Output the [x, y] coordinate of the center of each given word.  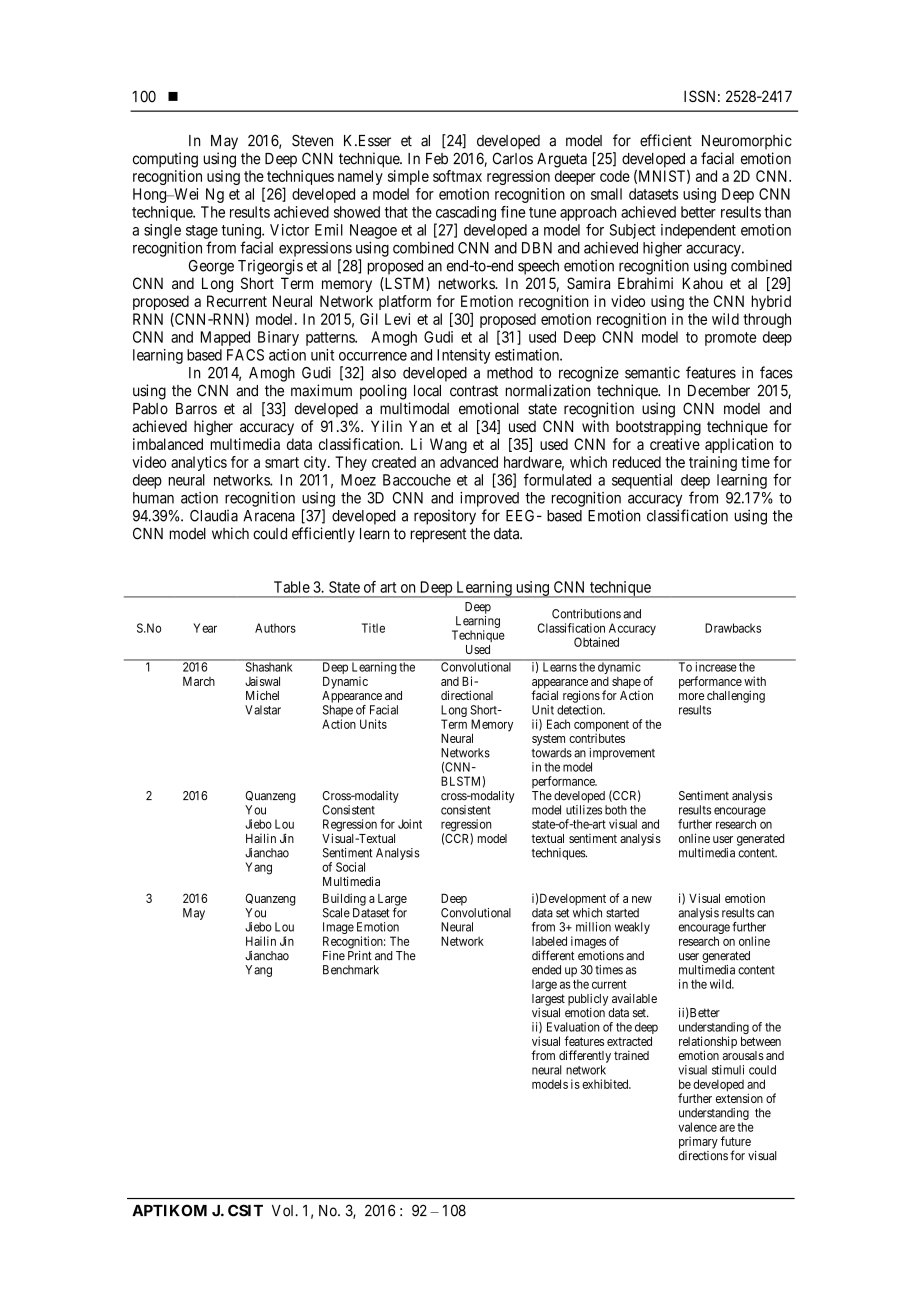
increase [716, 667]
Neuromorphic [747, 141]
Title [373, 628]
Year [205, 628]
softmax [457, 176]
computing [165, 160]
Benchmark [351, 970]
